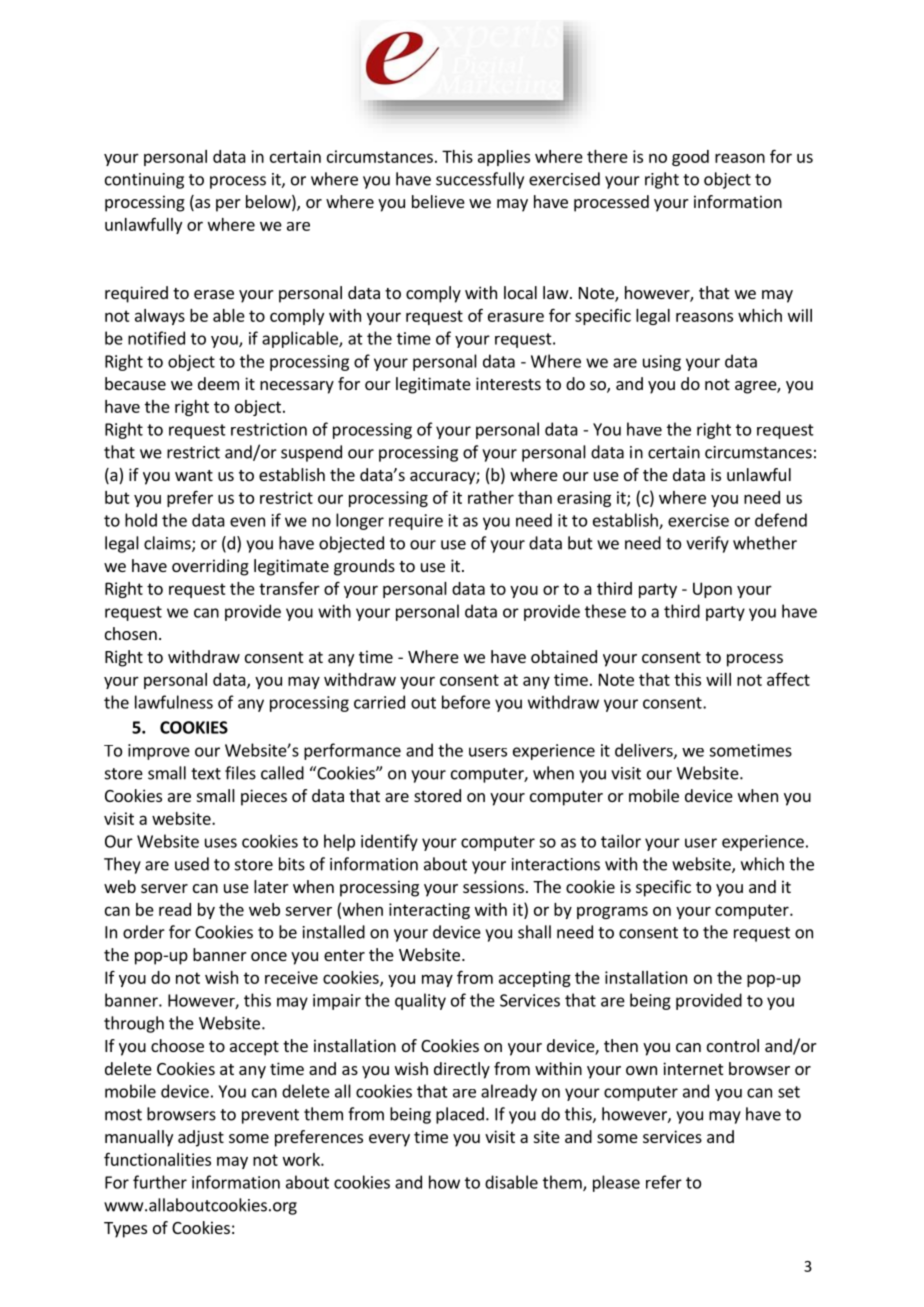 The width and height of the page is (924, 1307). I want to click on text, so click(206, 774).
